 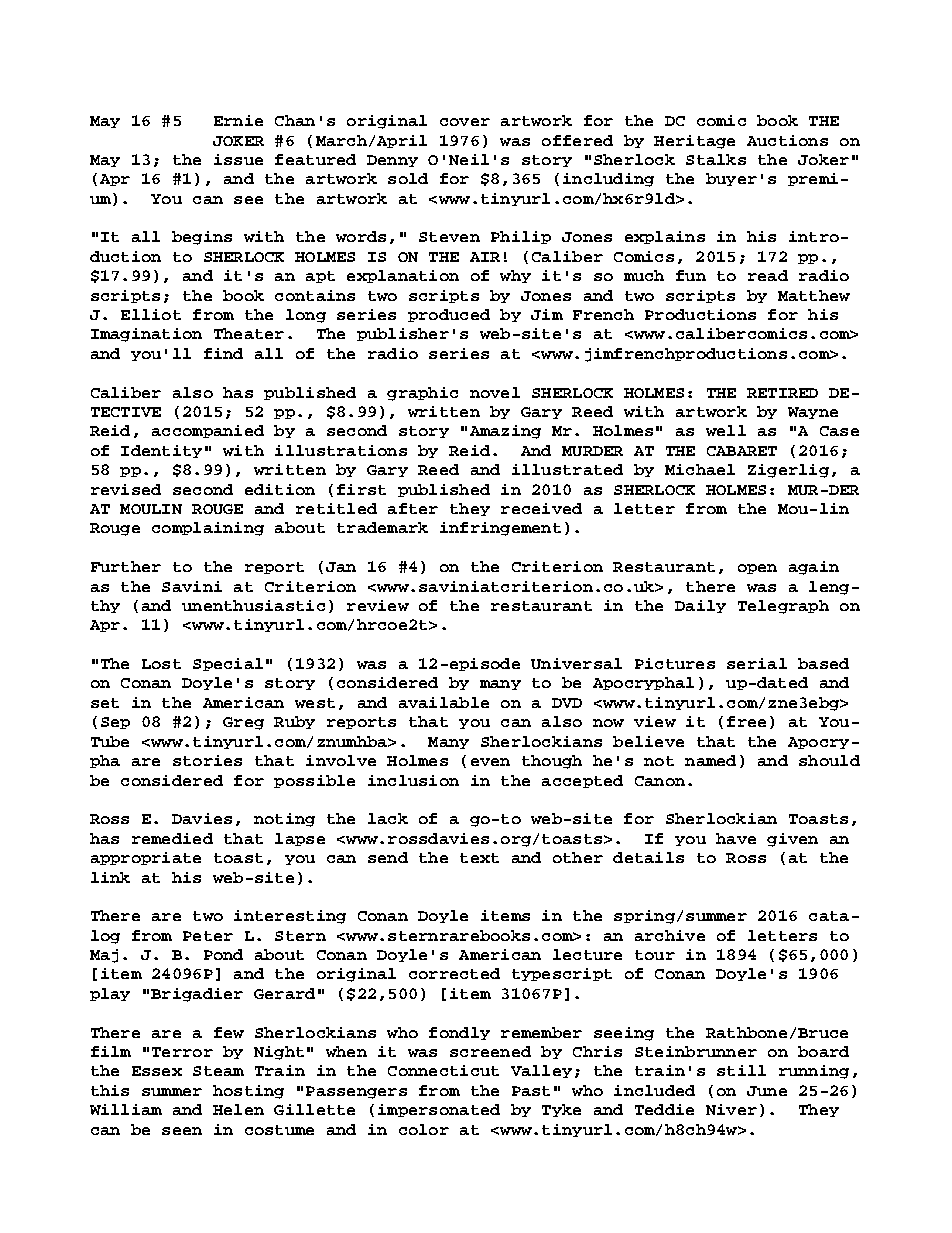 What do you see at coordinates (161, 664) in the document?
I see `Lost` at bounding box center [161, 664].
